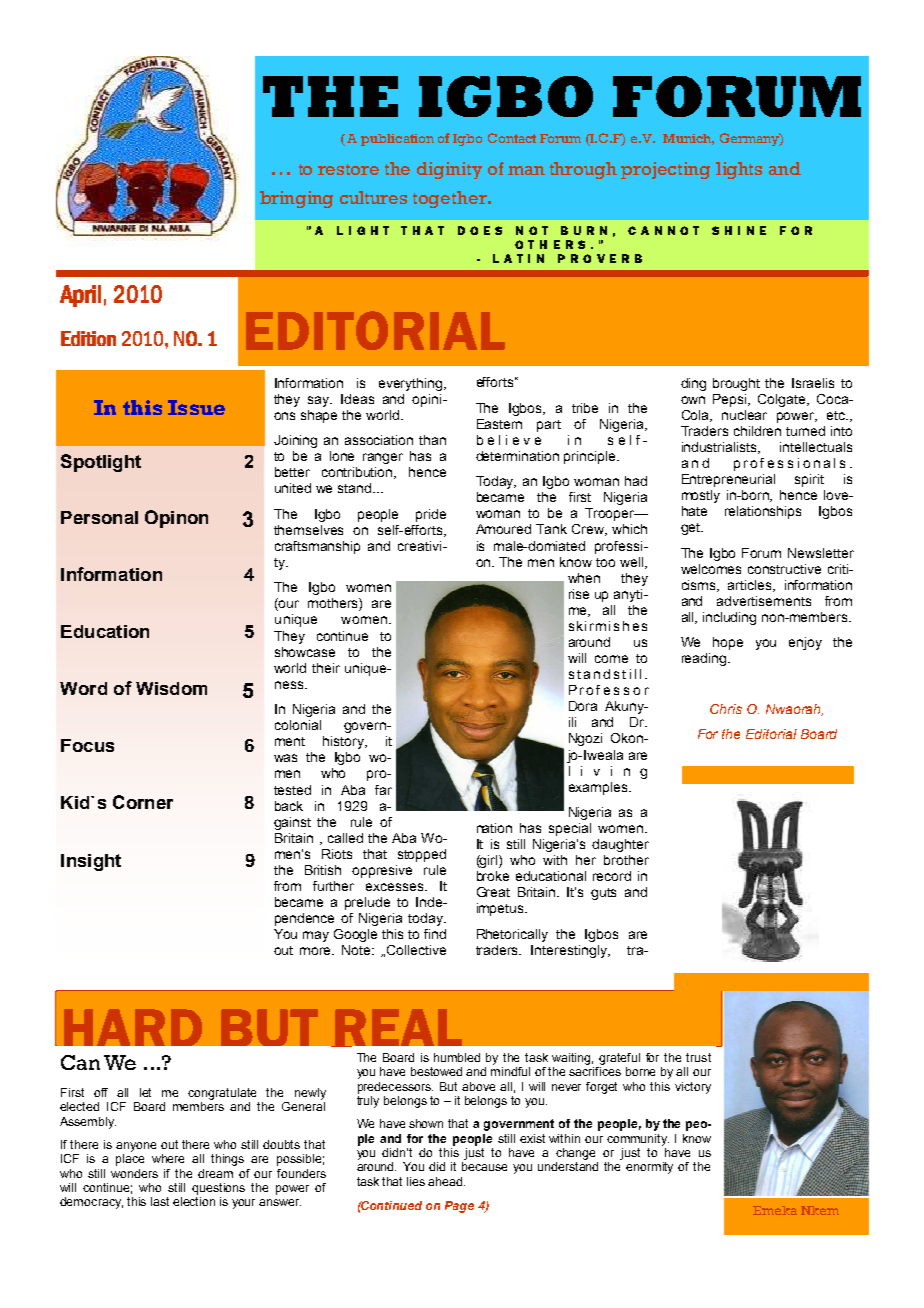  I want to click on Contact, so click(512, 138).
